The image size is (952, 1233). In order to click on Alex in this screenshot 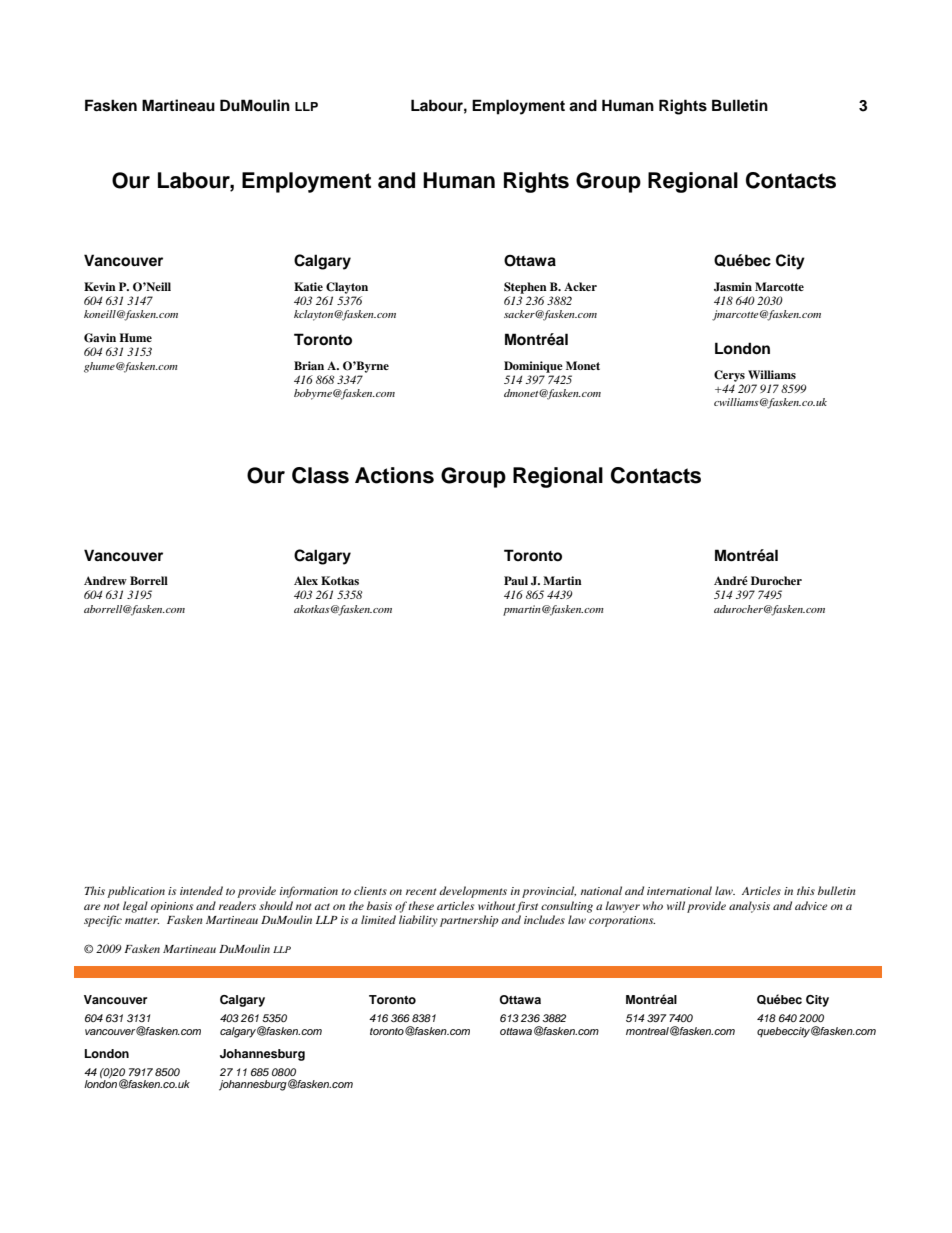, I will do `click(306, 580)`.
